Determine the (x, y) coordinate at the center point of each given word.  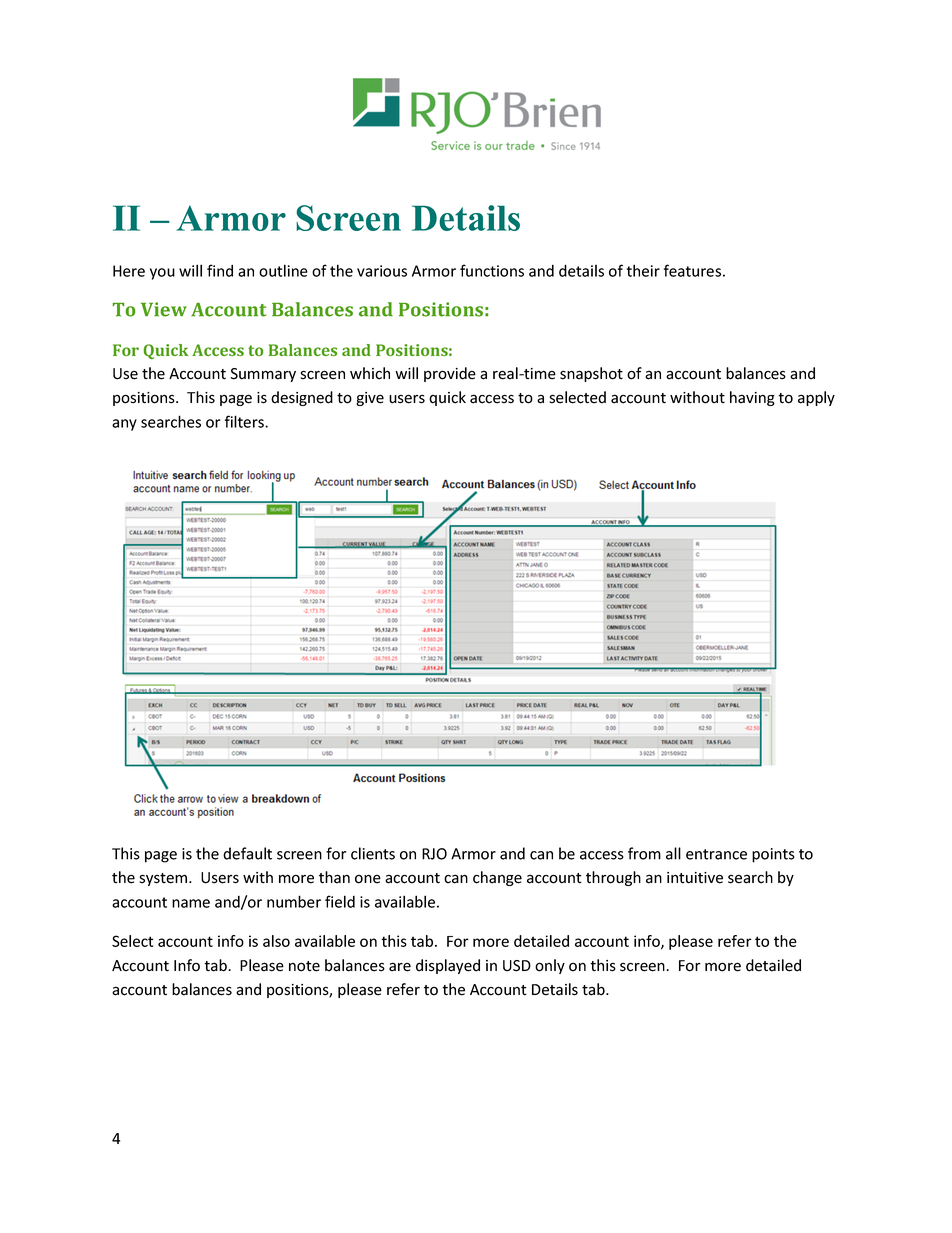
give (370, 399)
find (220, 270)
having (752, 398)
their (643, 270)
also (276, 941)
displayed (448, 966)
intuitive (695, 878)
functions (492, 270)
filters (245, 421)
